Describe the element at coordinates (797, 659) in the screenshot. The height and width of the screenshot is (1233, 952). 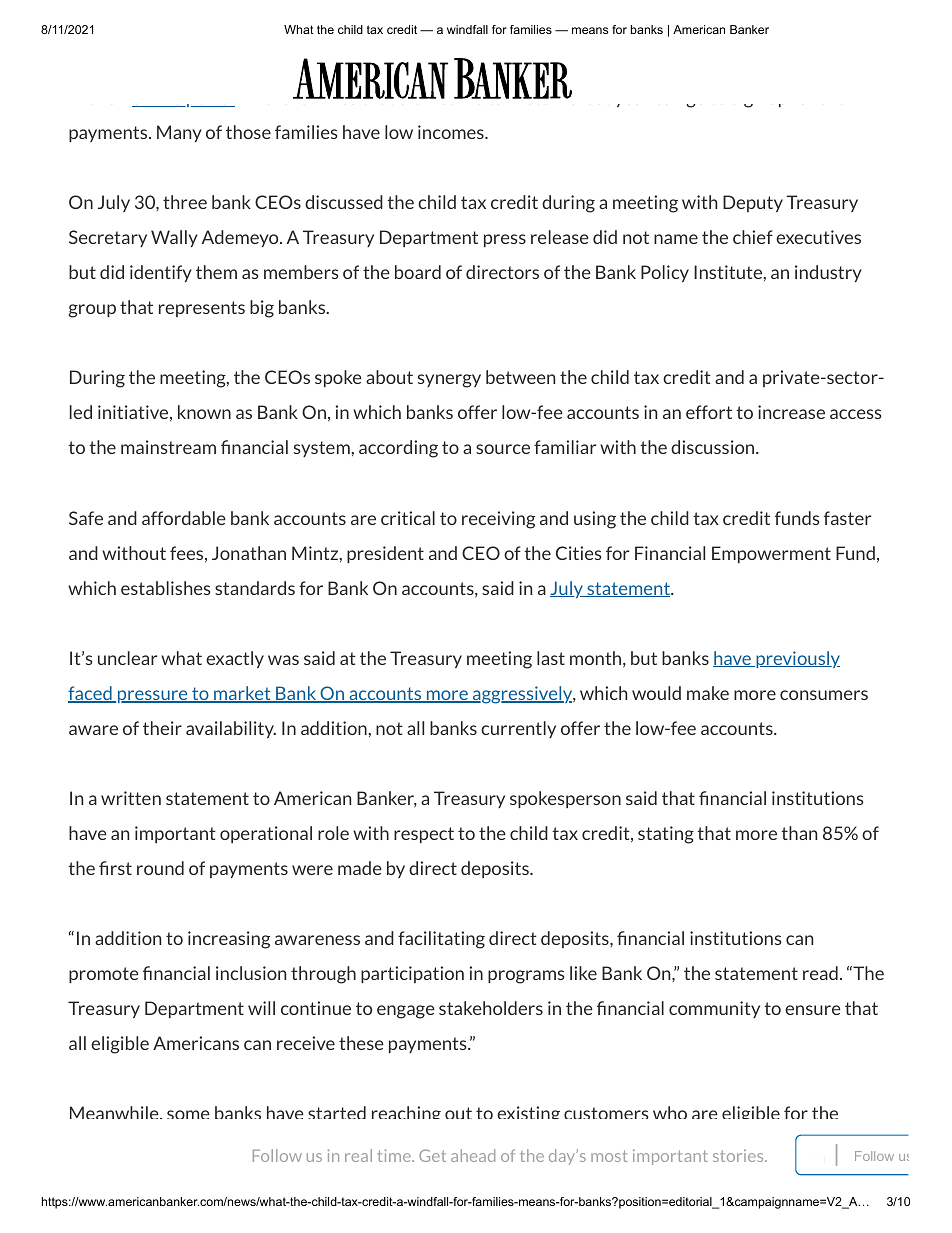
I see `previously` at that location.
